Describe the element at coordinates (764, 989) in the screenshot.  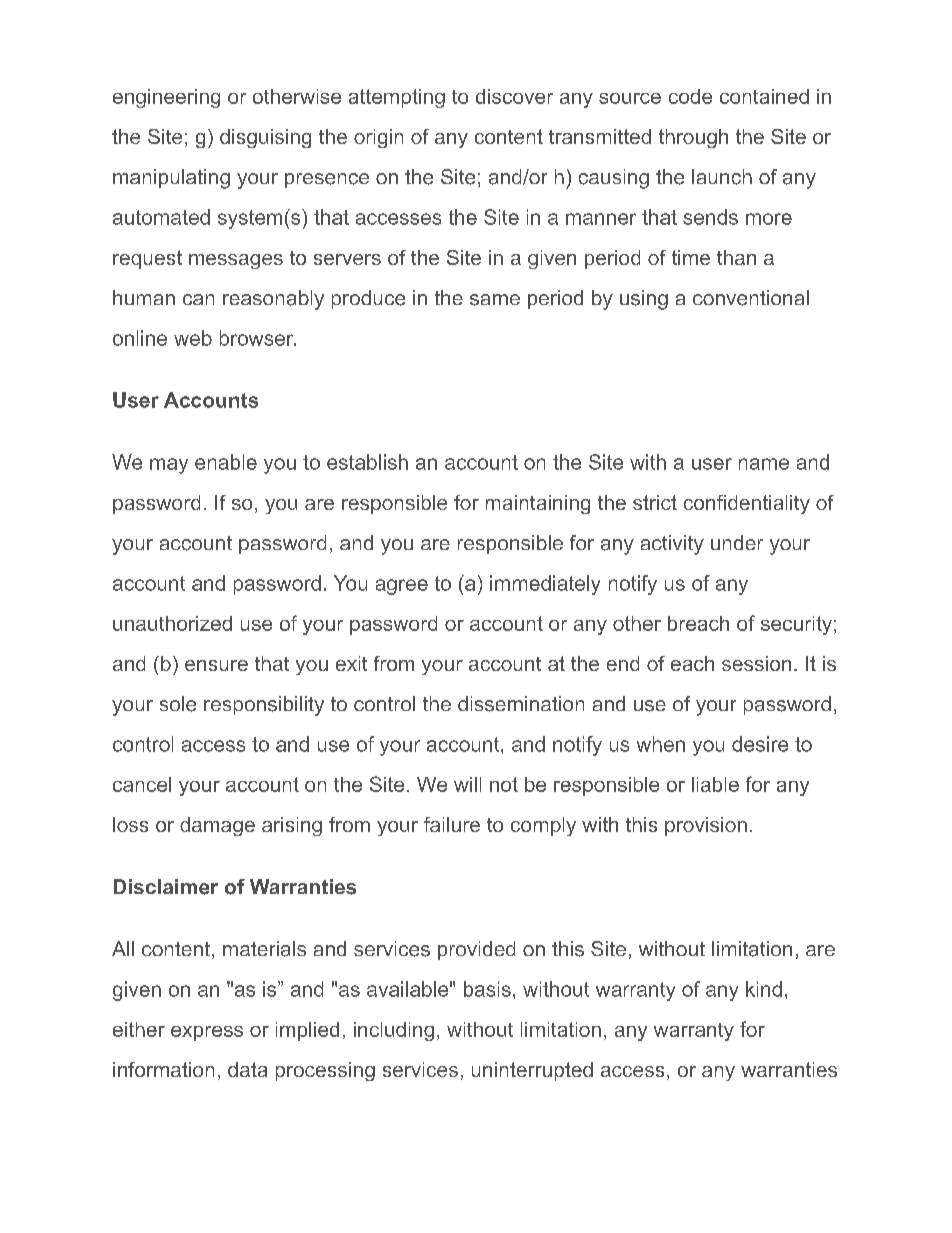
I see `kind` at that location.
